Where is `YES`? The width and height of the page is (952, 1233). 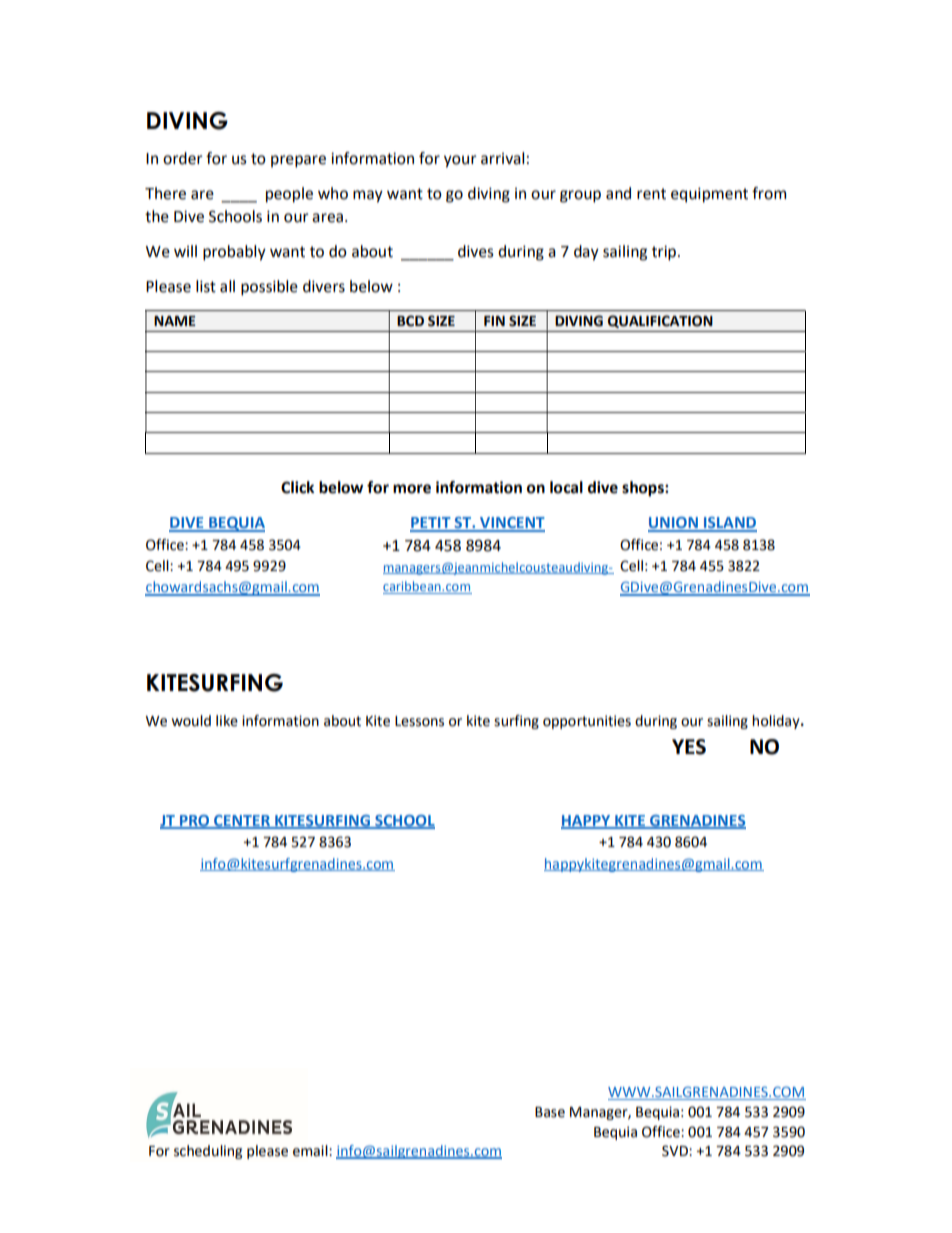 YES is located at coordinates (689, 747).
